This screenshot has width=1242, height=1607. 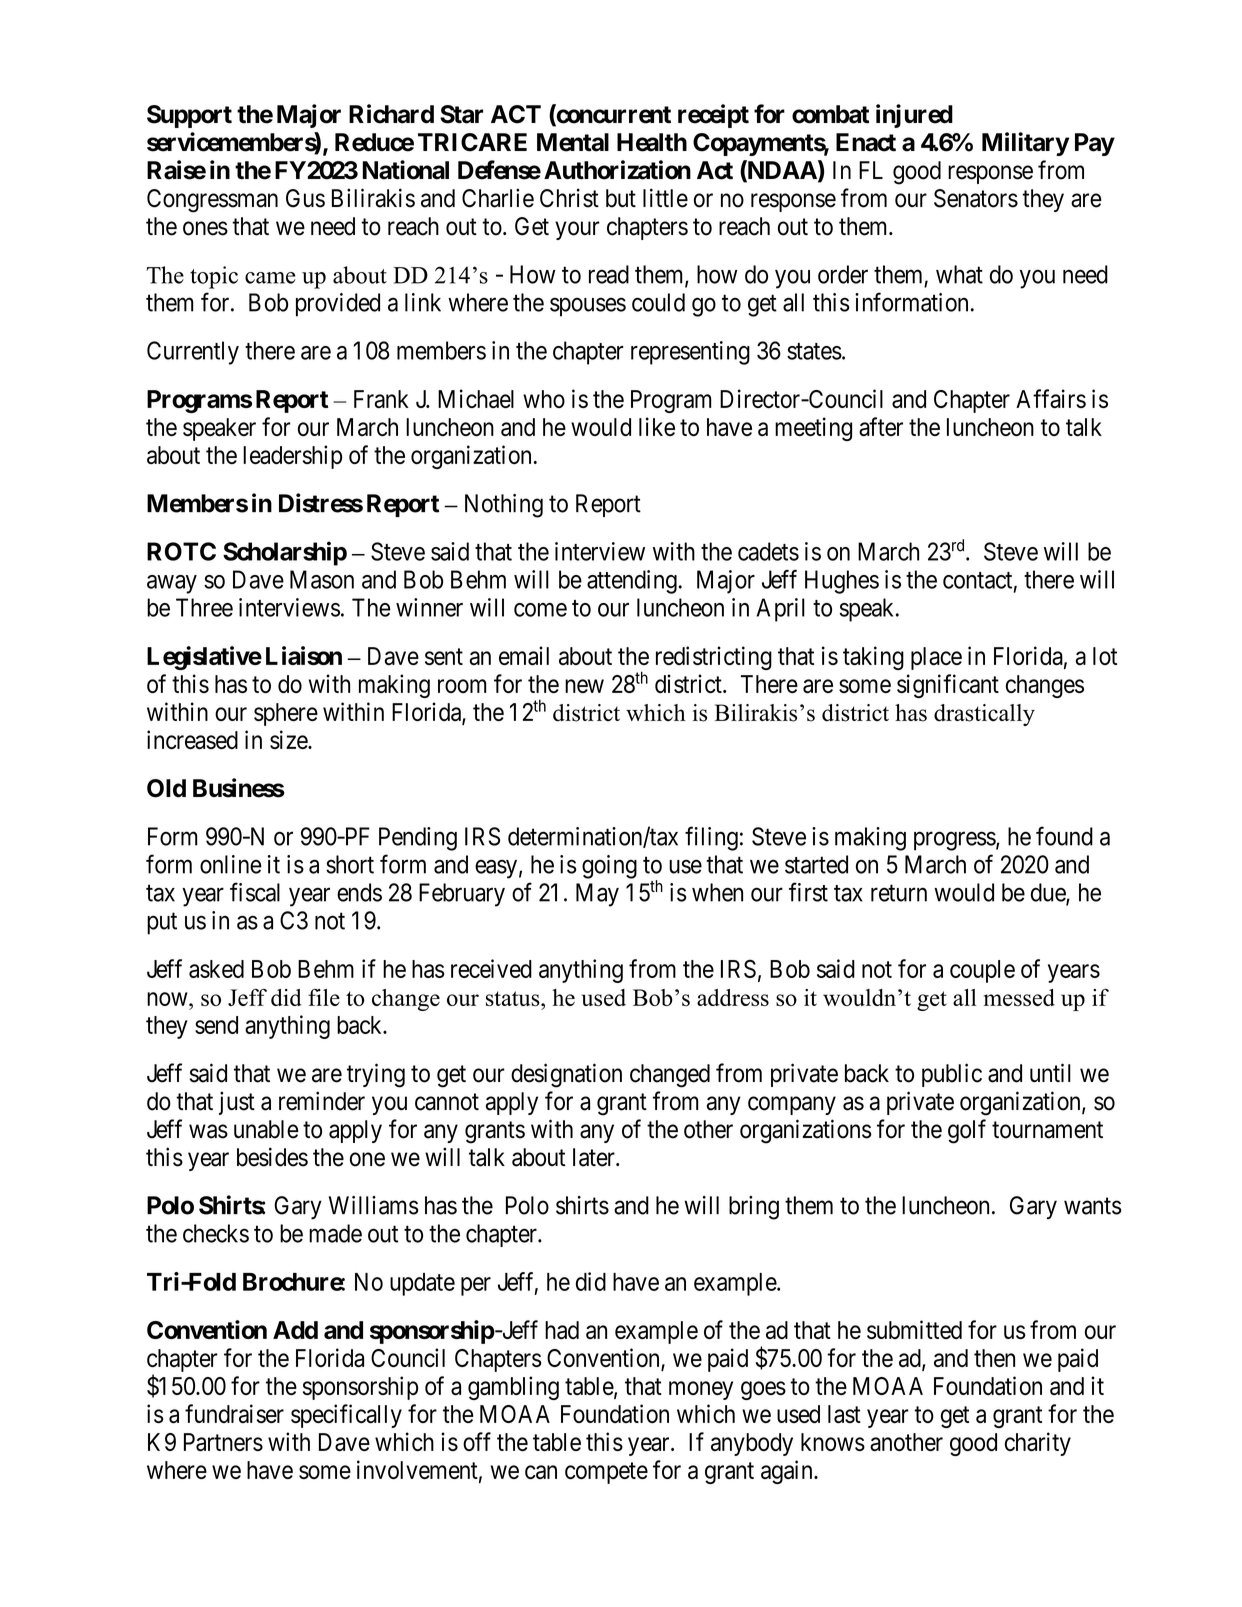 What do you see at coordinates (652, 142) in the screenshot?
I see `Health` at bounding box center [652, 142].
